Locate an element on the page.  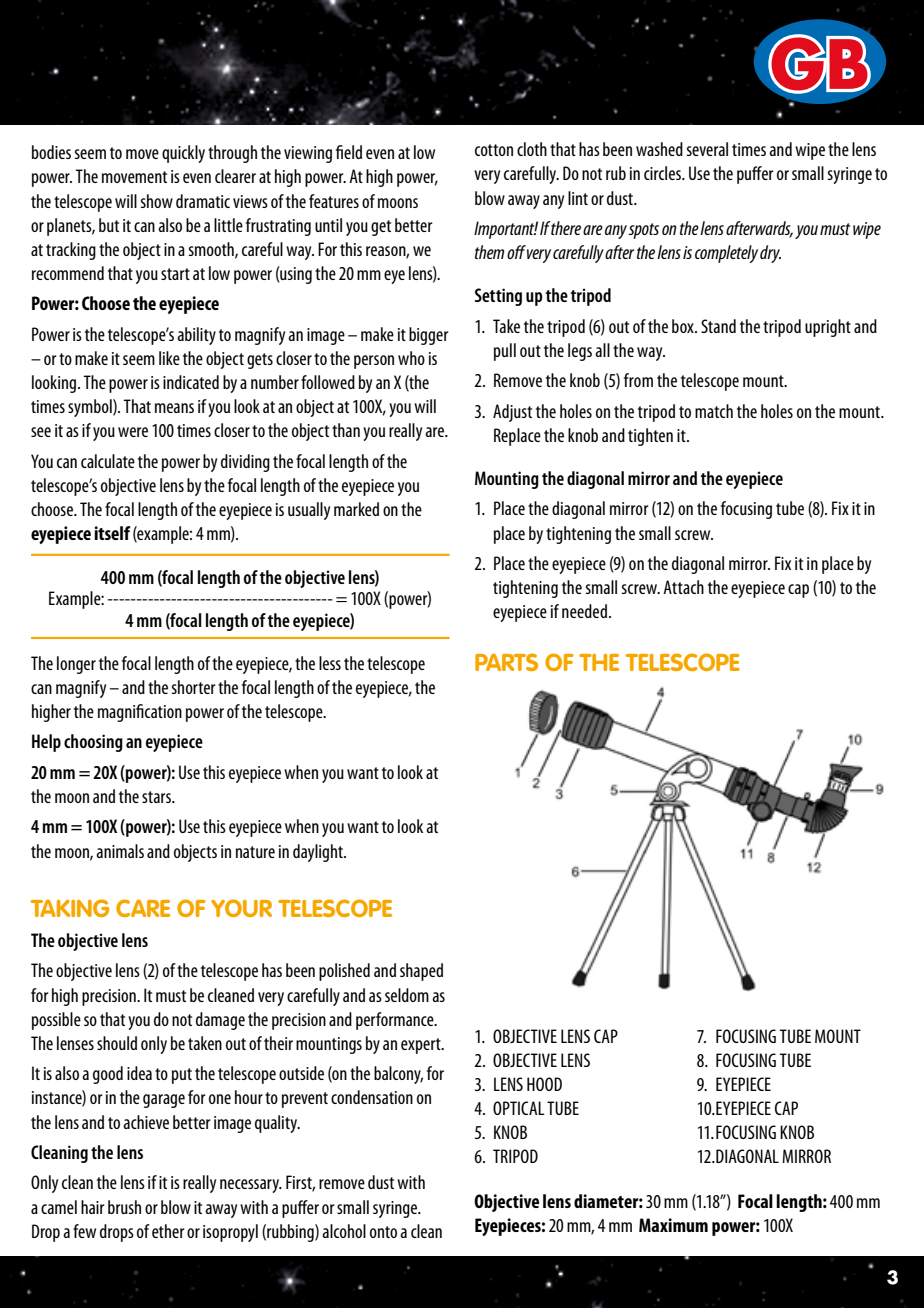
Attach is located at coordinates (683, 587).
